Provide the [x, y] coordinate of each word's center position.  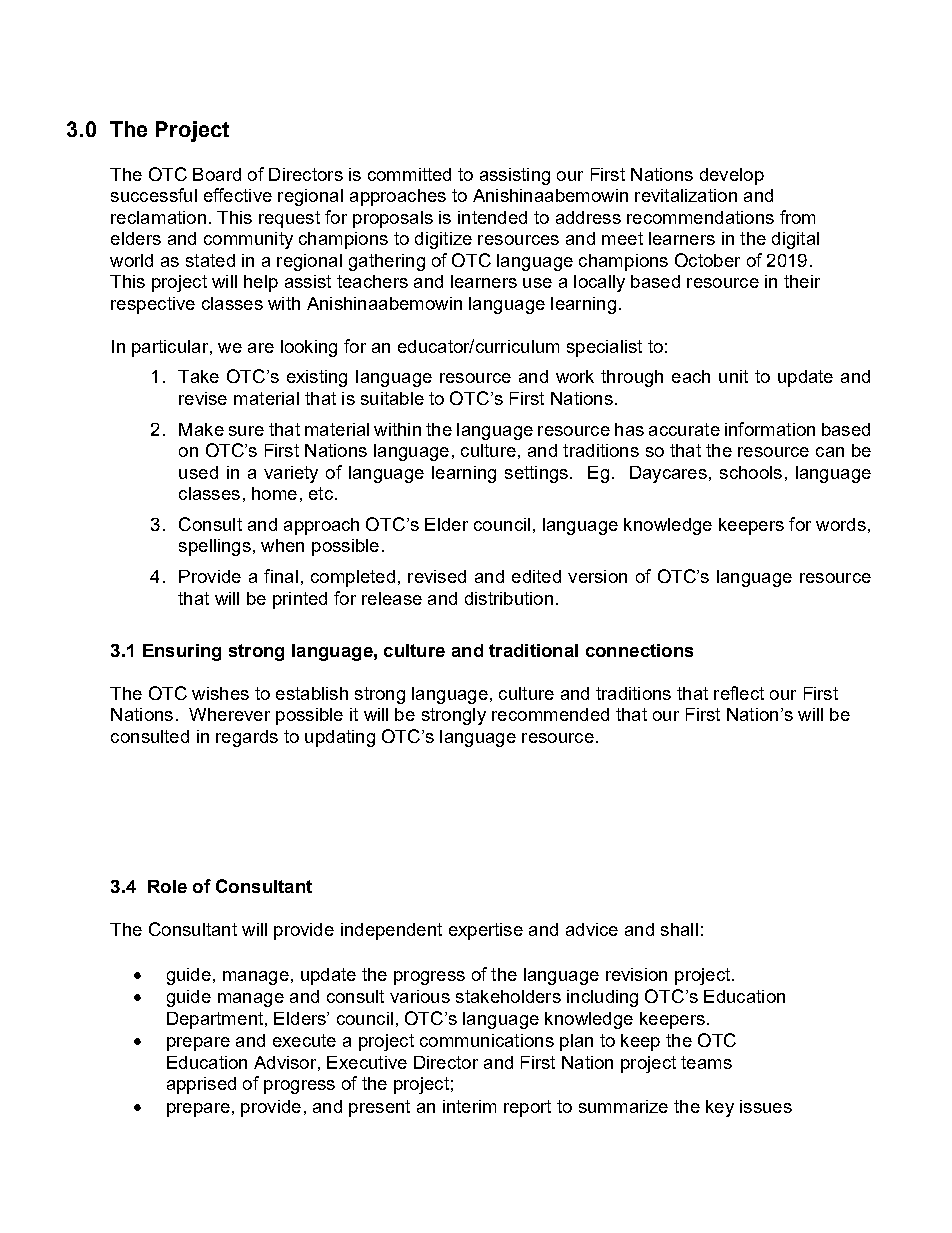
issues [766, 1106]
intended [492, 217]
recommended [550, 714]
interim [469, 1106]
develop [732, 176]
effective [238, 195]
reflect [739, 693]
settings [536, 474]
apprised [201, 1085]
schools [751, 472]
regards [247, 738]
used [198, 472]
